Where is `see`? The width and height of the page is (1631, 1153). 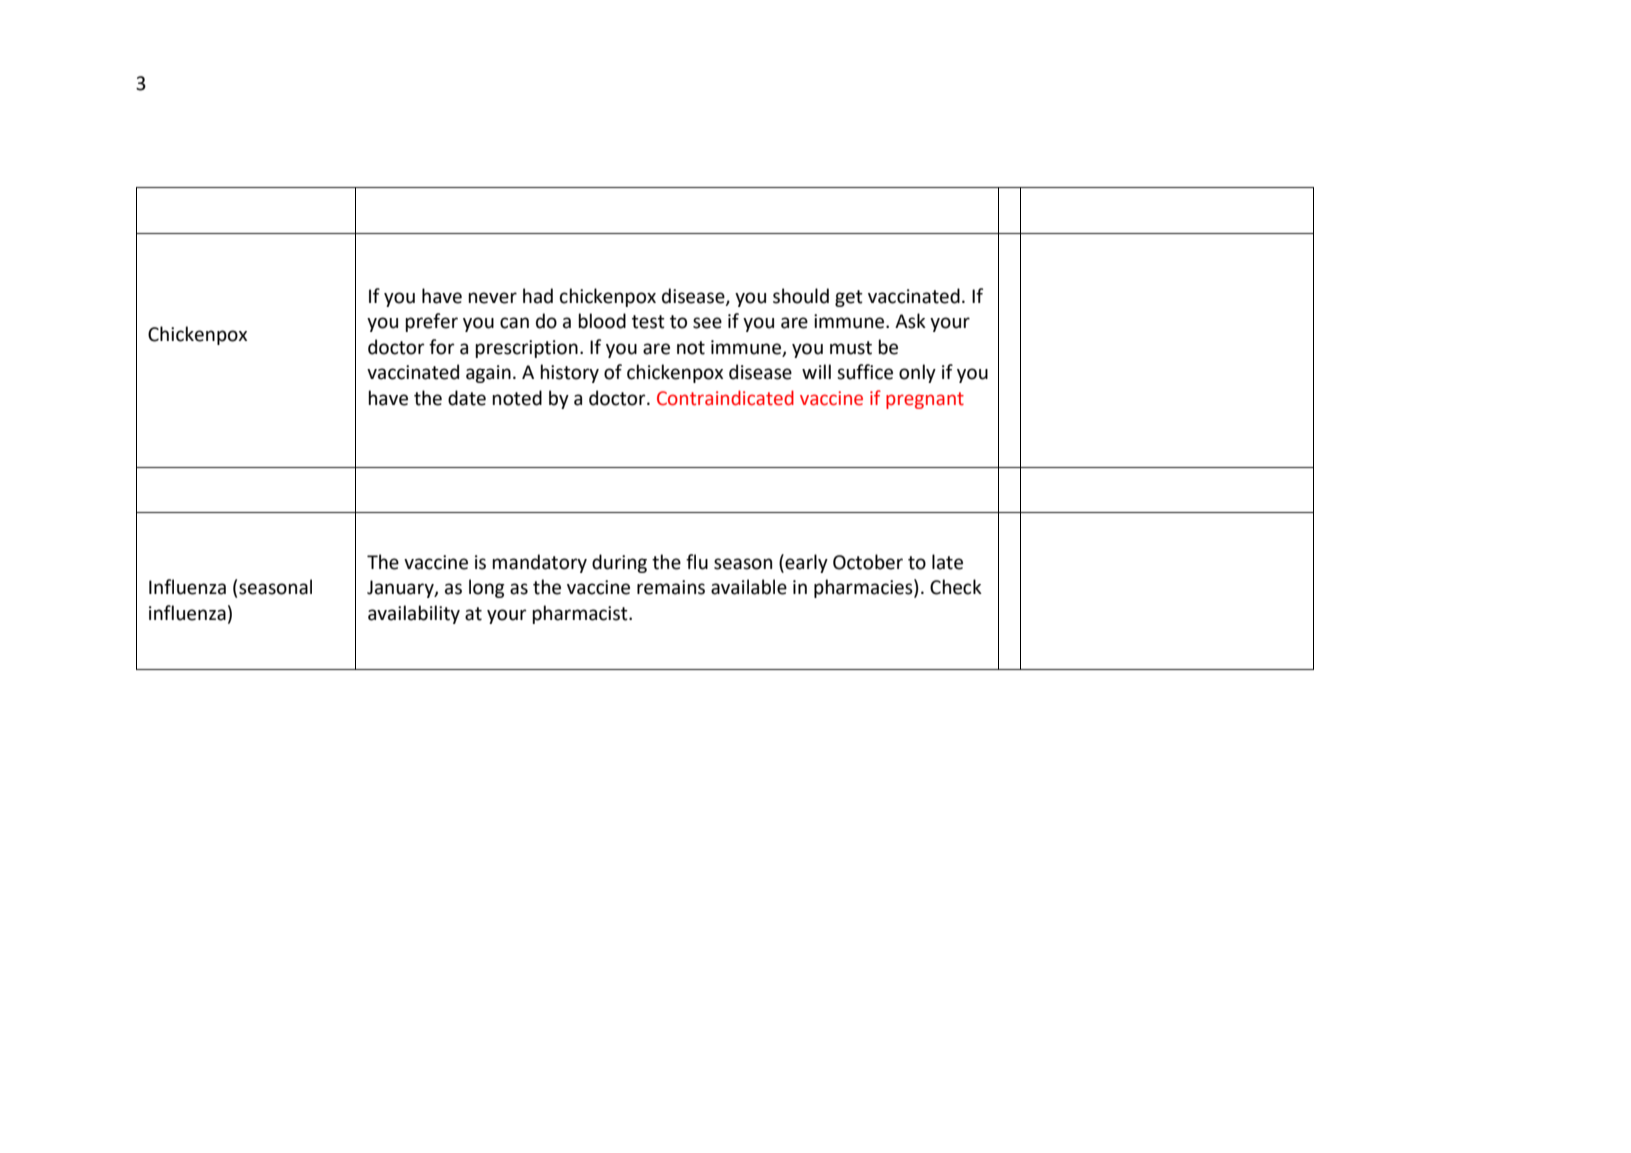
see is located at coordinates (707, 323).
